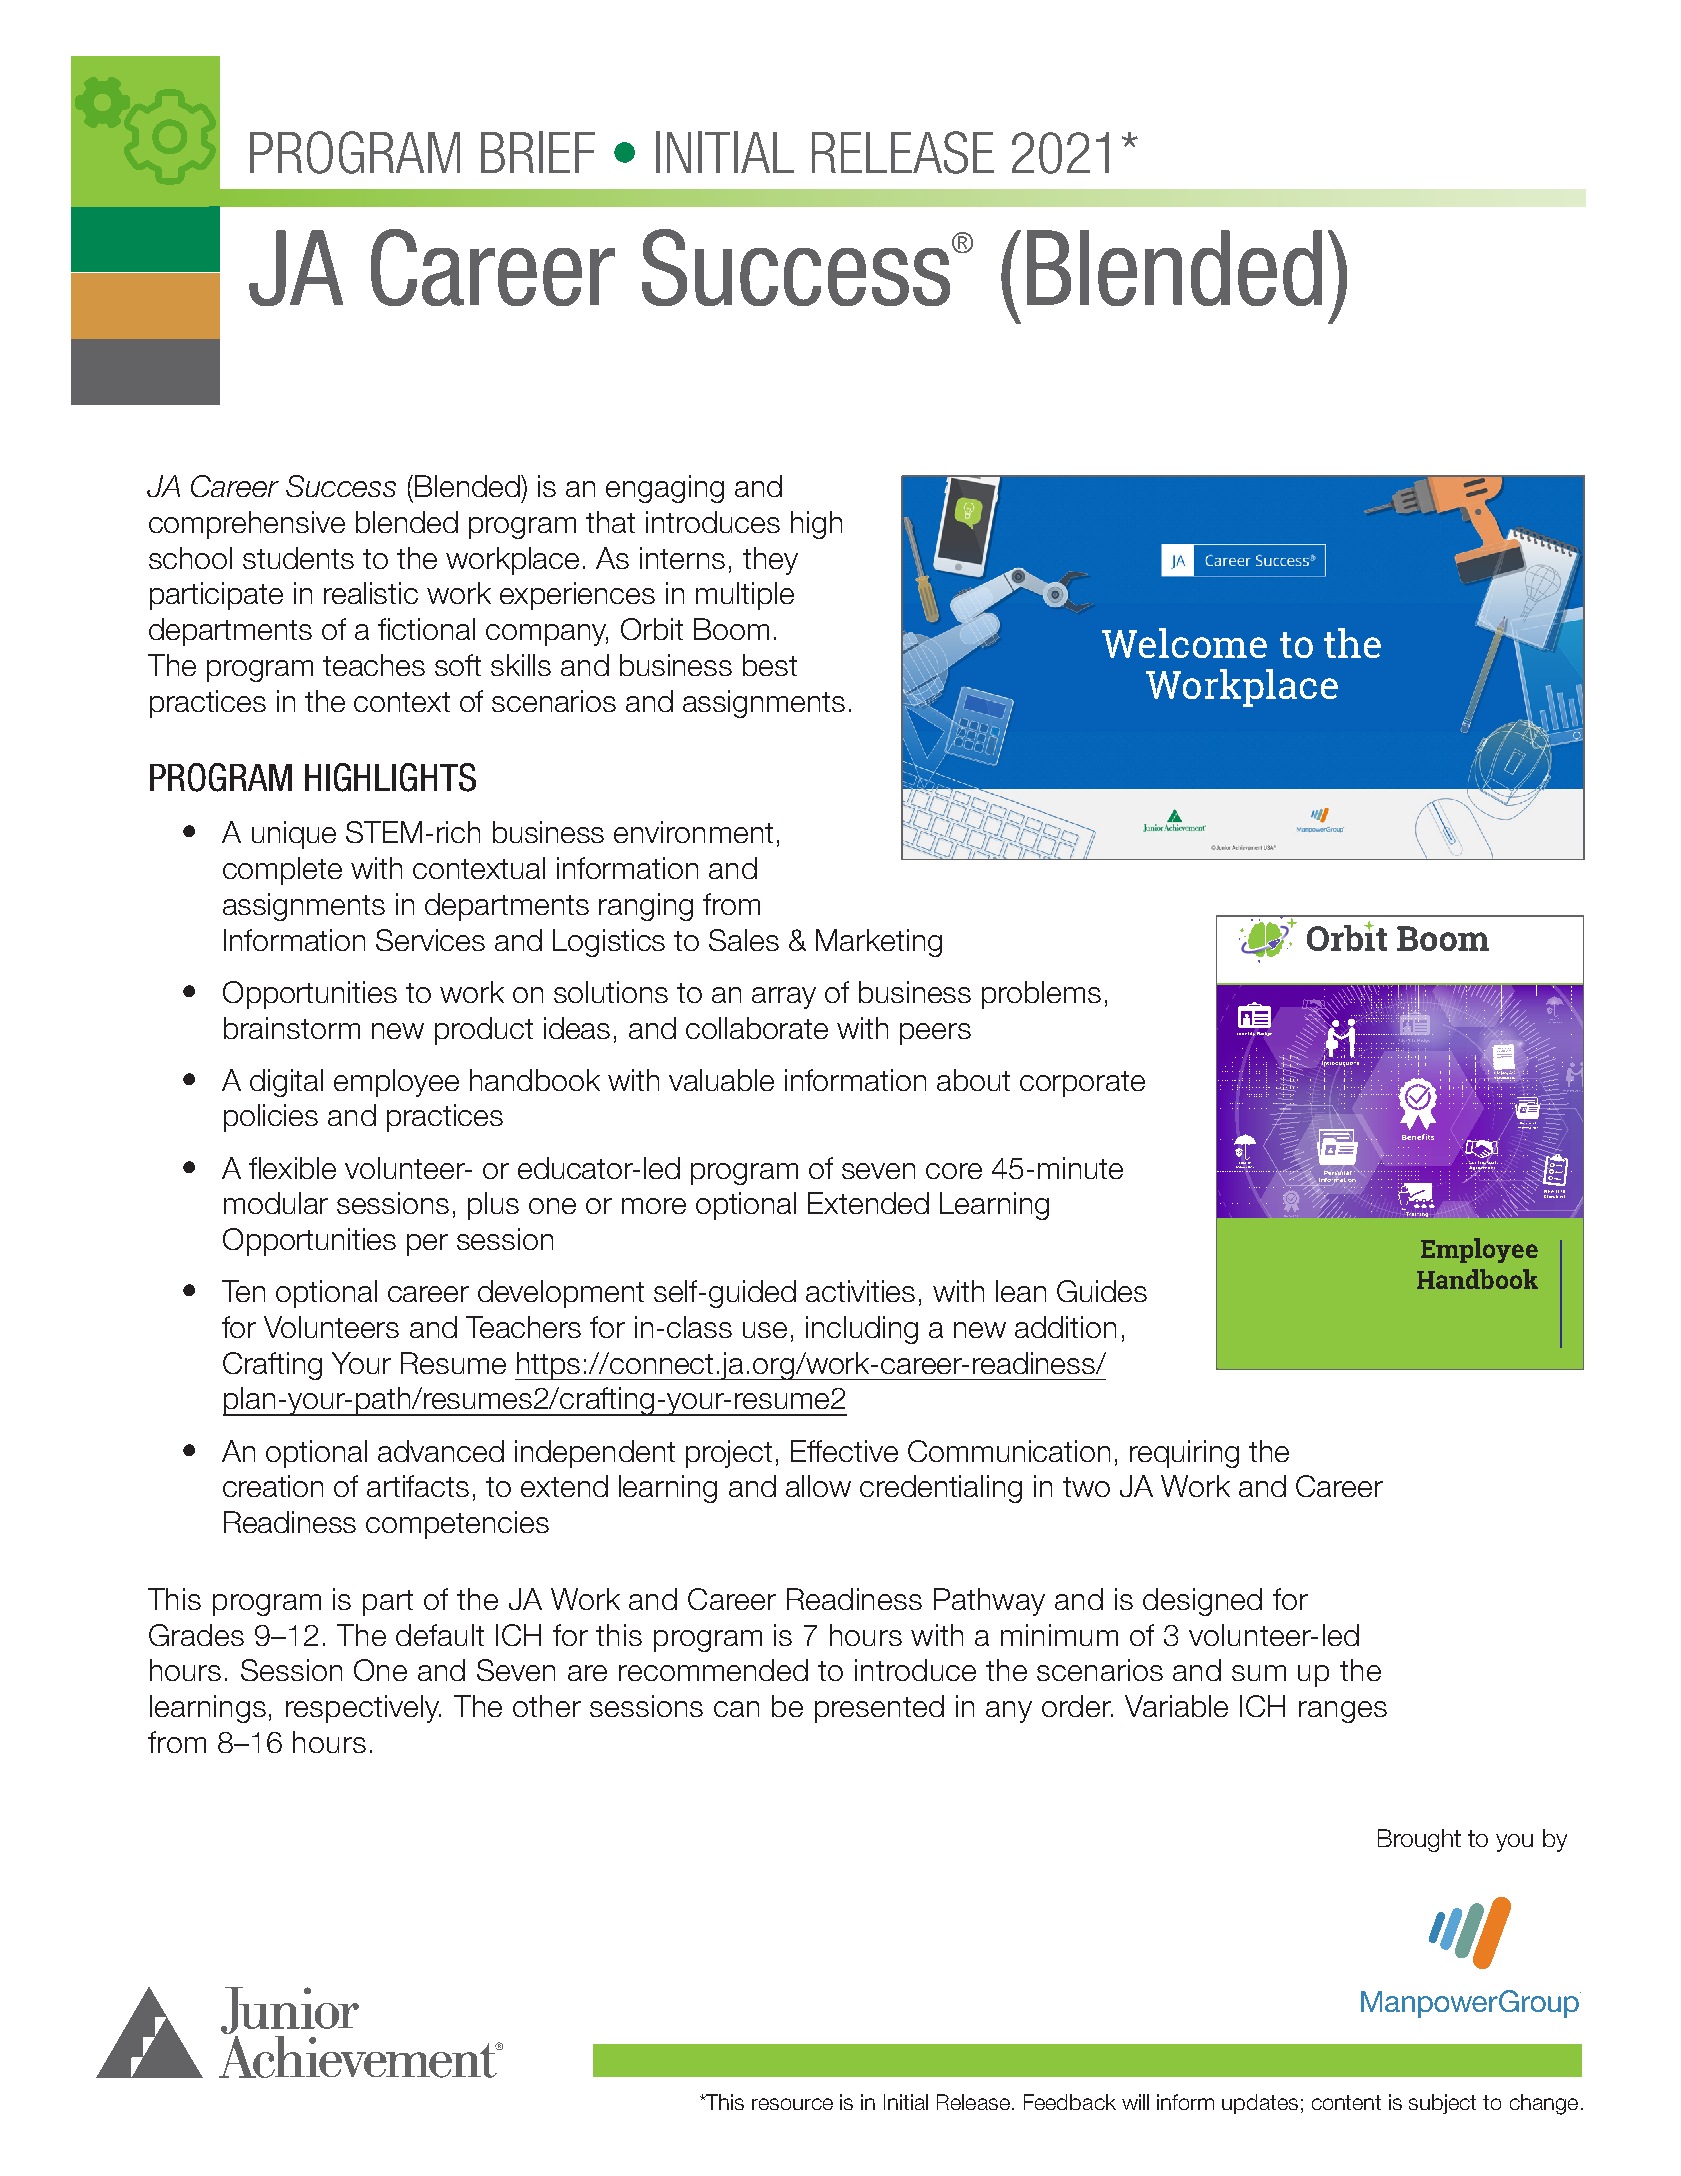 This screenshot has height=2176, width=1681. Describe the element at coordinates (844, 1451) in the screenshot. I see `Effective` at that location.
